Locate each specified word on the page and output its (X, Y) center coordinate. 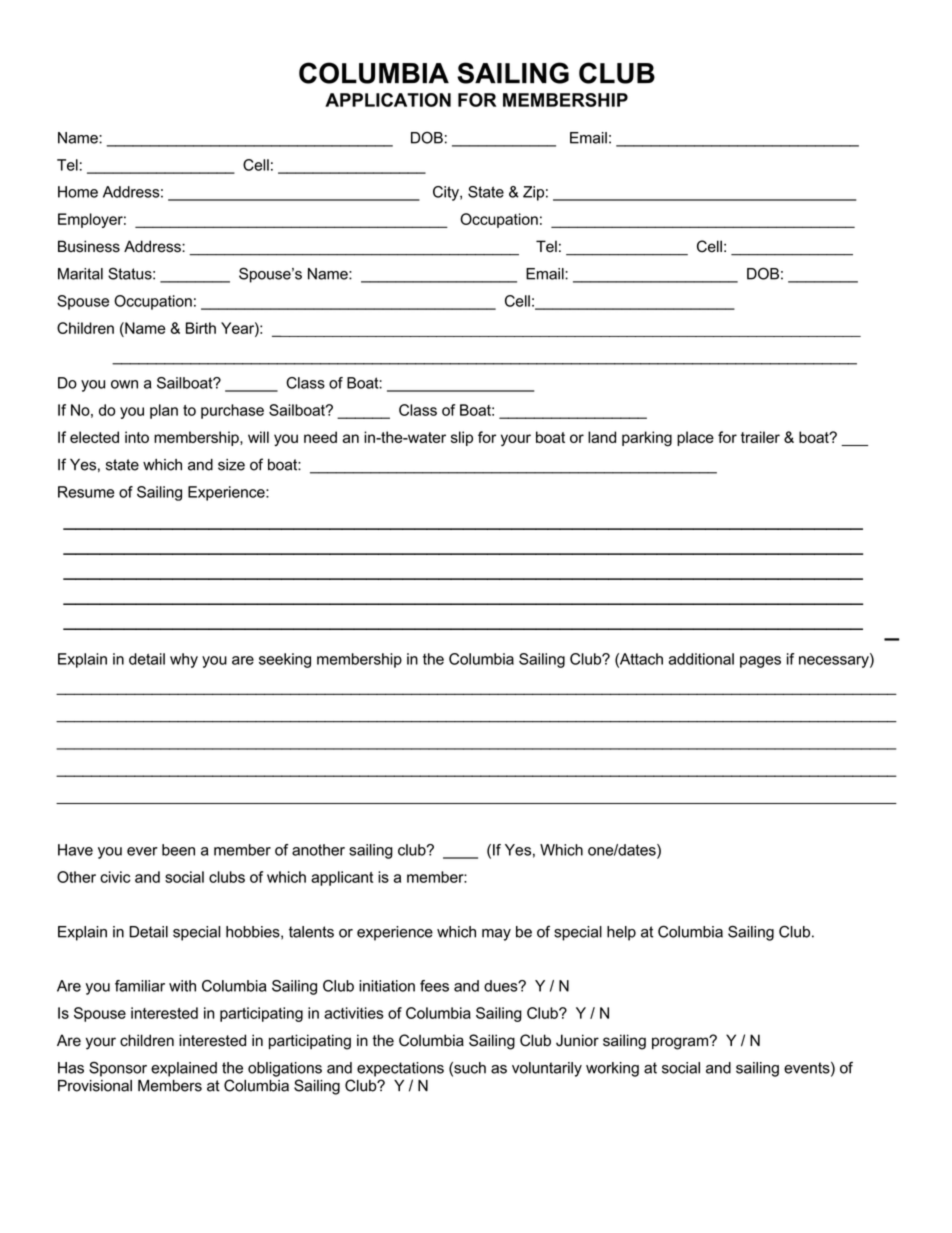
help (621, 933)
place (695, 438)
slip (462, 438)
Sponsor (118, 1069)
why (184, 660)
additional (701, 659)
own (124, 384)
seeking (285, 660)
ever (142, 851)
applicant (342, 878)
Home (78, 192)
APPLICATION (388, 100)
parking (647, 439)
